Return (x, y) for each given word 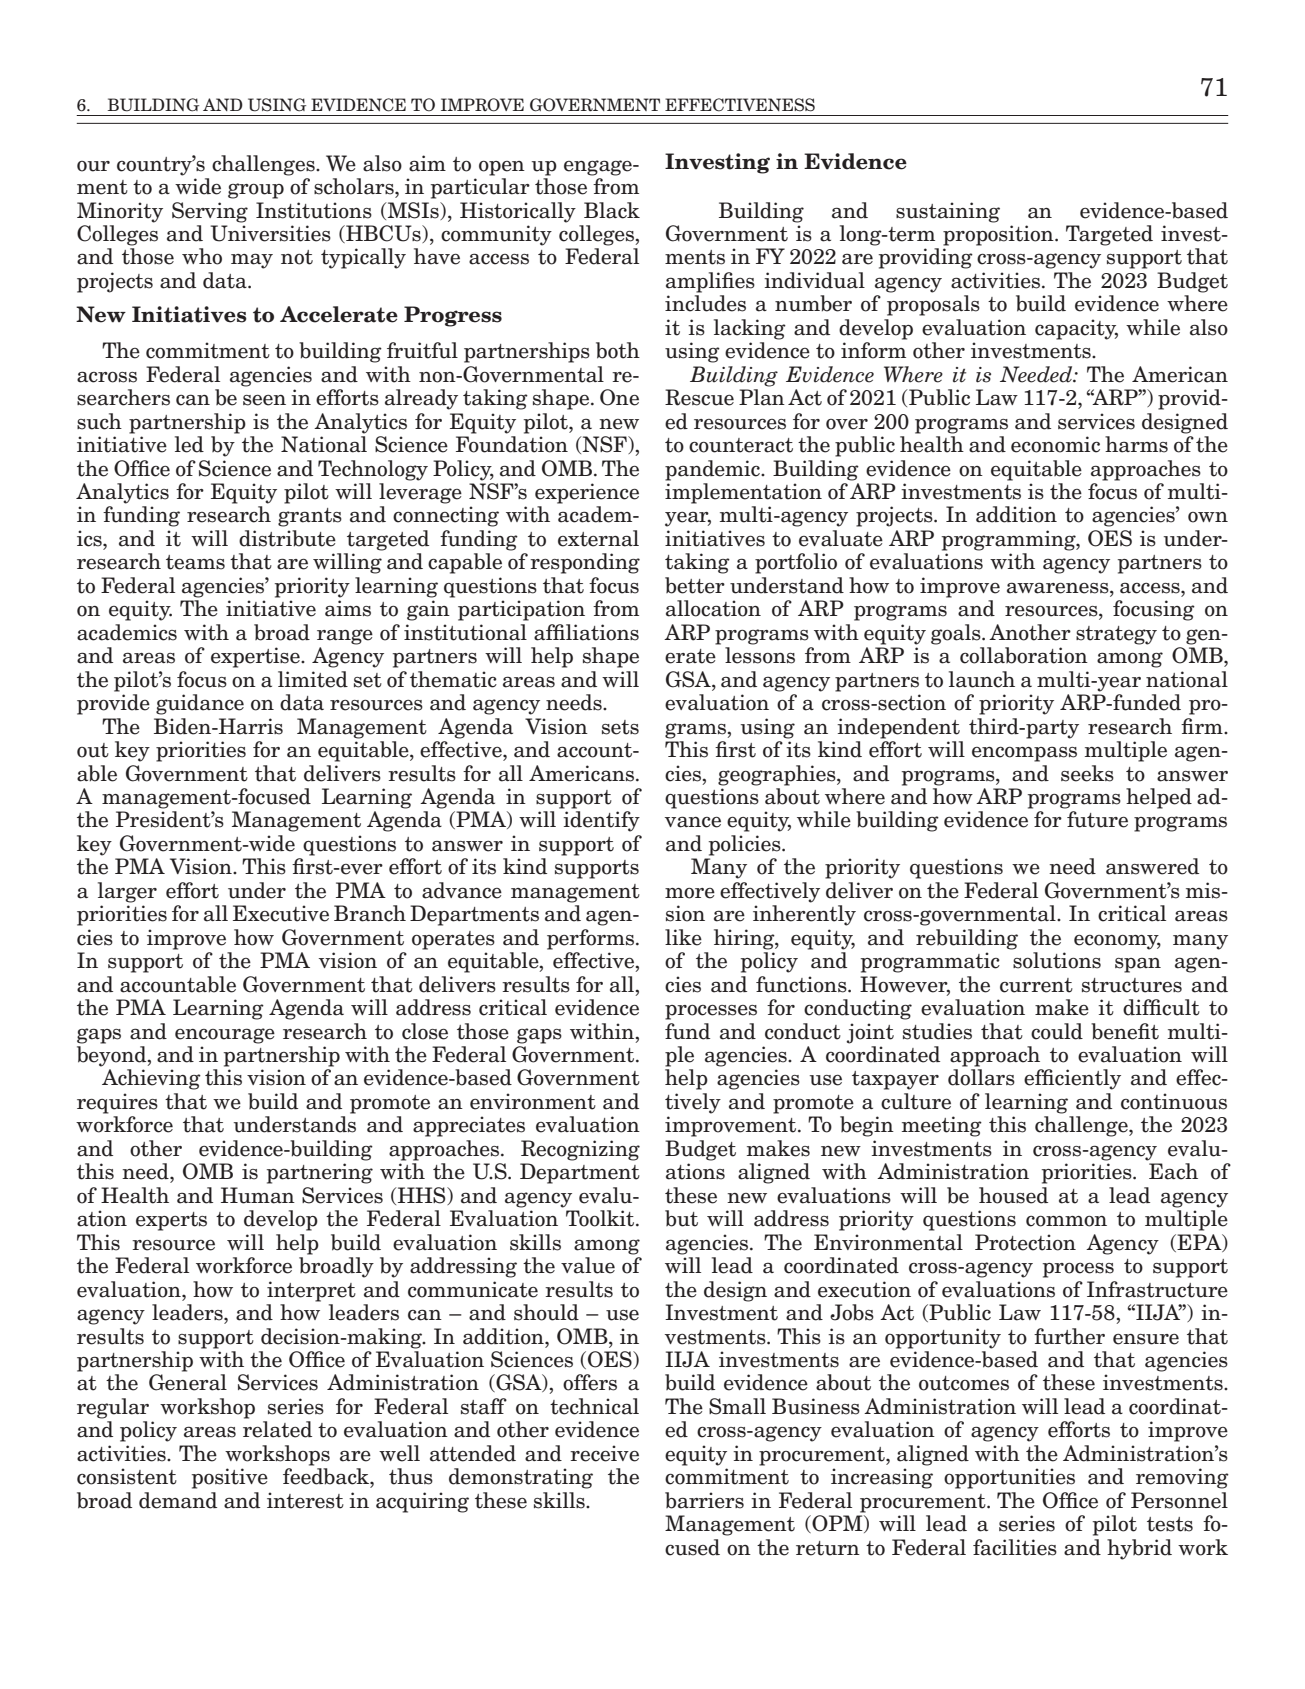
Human (258, 1195)
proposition (999, 235)
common (1066, 1221)
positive (230, 1478)
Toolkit (601, 1218)
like (683, 937)
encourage (225, 1036)
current (1036, 985)
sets (620, 727)
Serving (210, 212)
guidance (200, 704)
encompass (1024, 754)
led (189, 444)
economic (1055, 444)
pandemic (714, 470)
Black (612, 210)
